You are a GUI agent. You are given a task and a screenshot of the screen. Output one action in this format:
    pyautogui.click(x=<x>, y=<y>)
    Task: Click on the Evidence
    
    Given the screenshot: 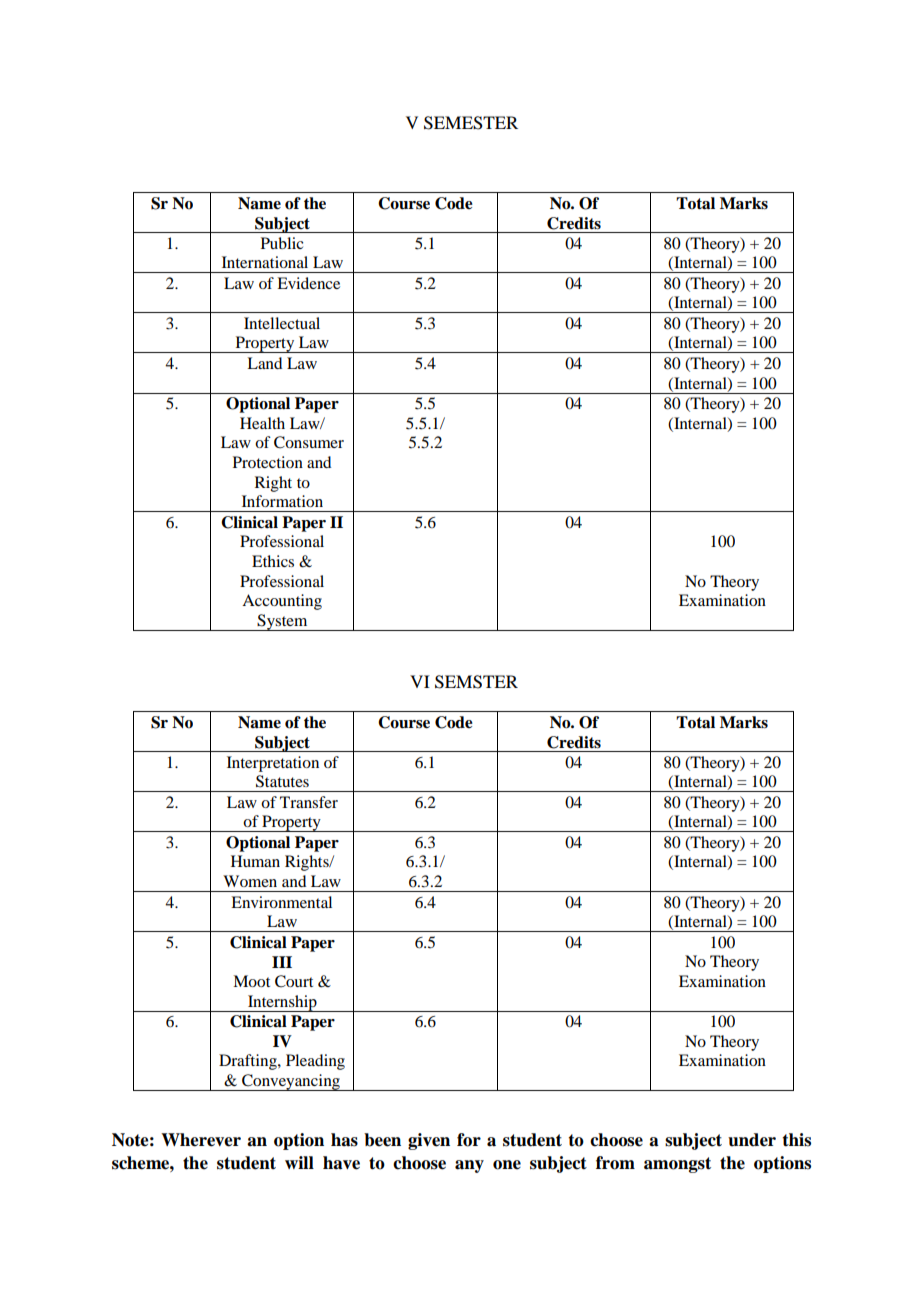 What is the action you would take?
    pyautogui.click(x=308, y=283)
